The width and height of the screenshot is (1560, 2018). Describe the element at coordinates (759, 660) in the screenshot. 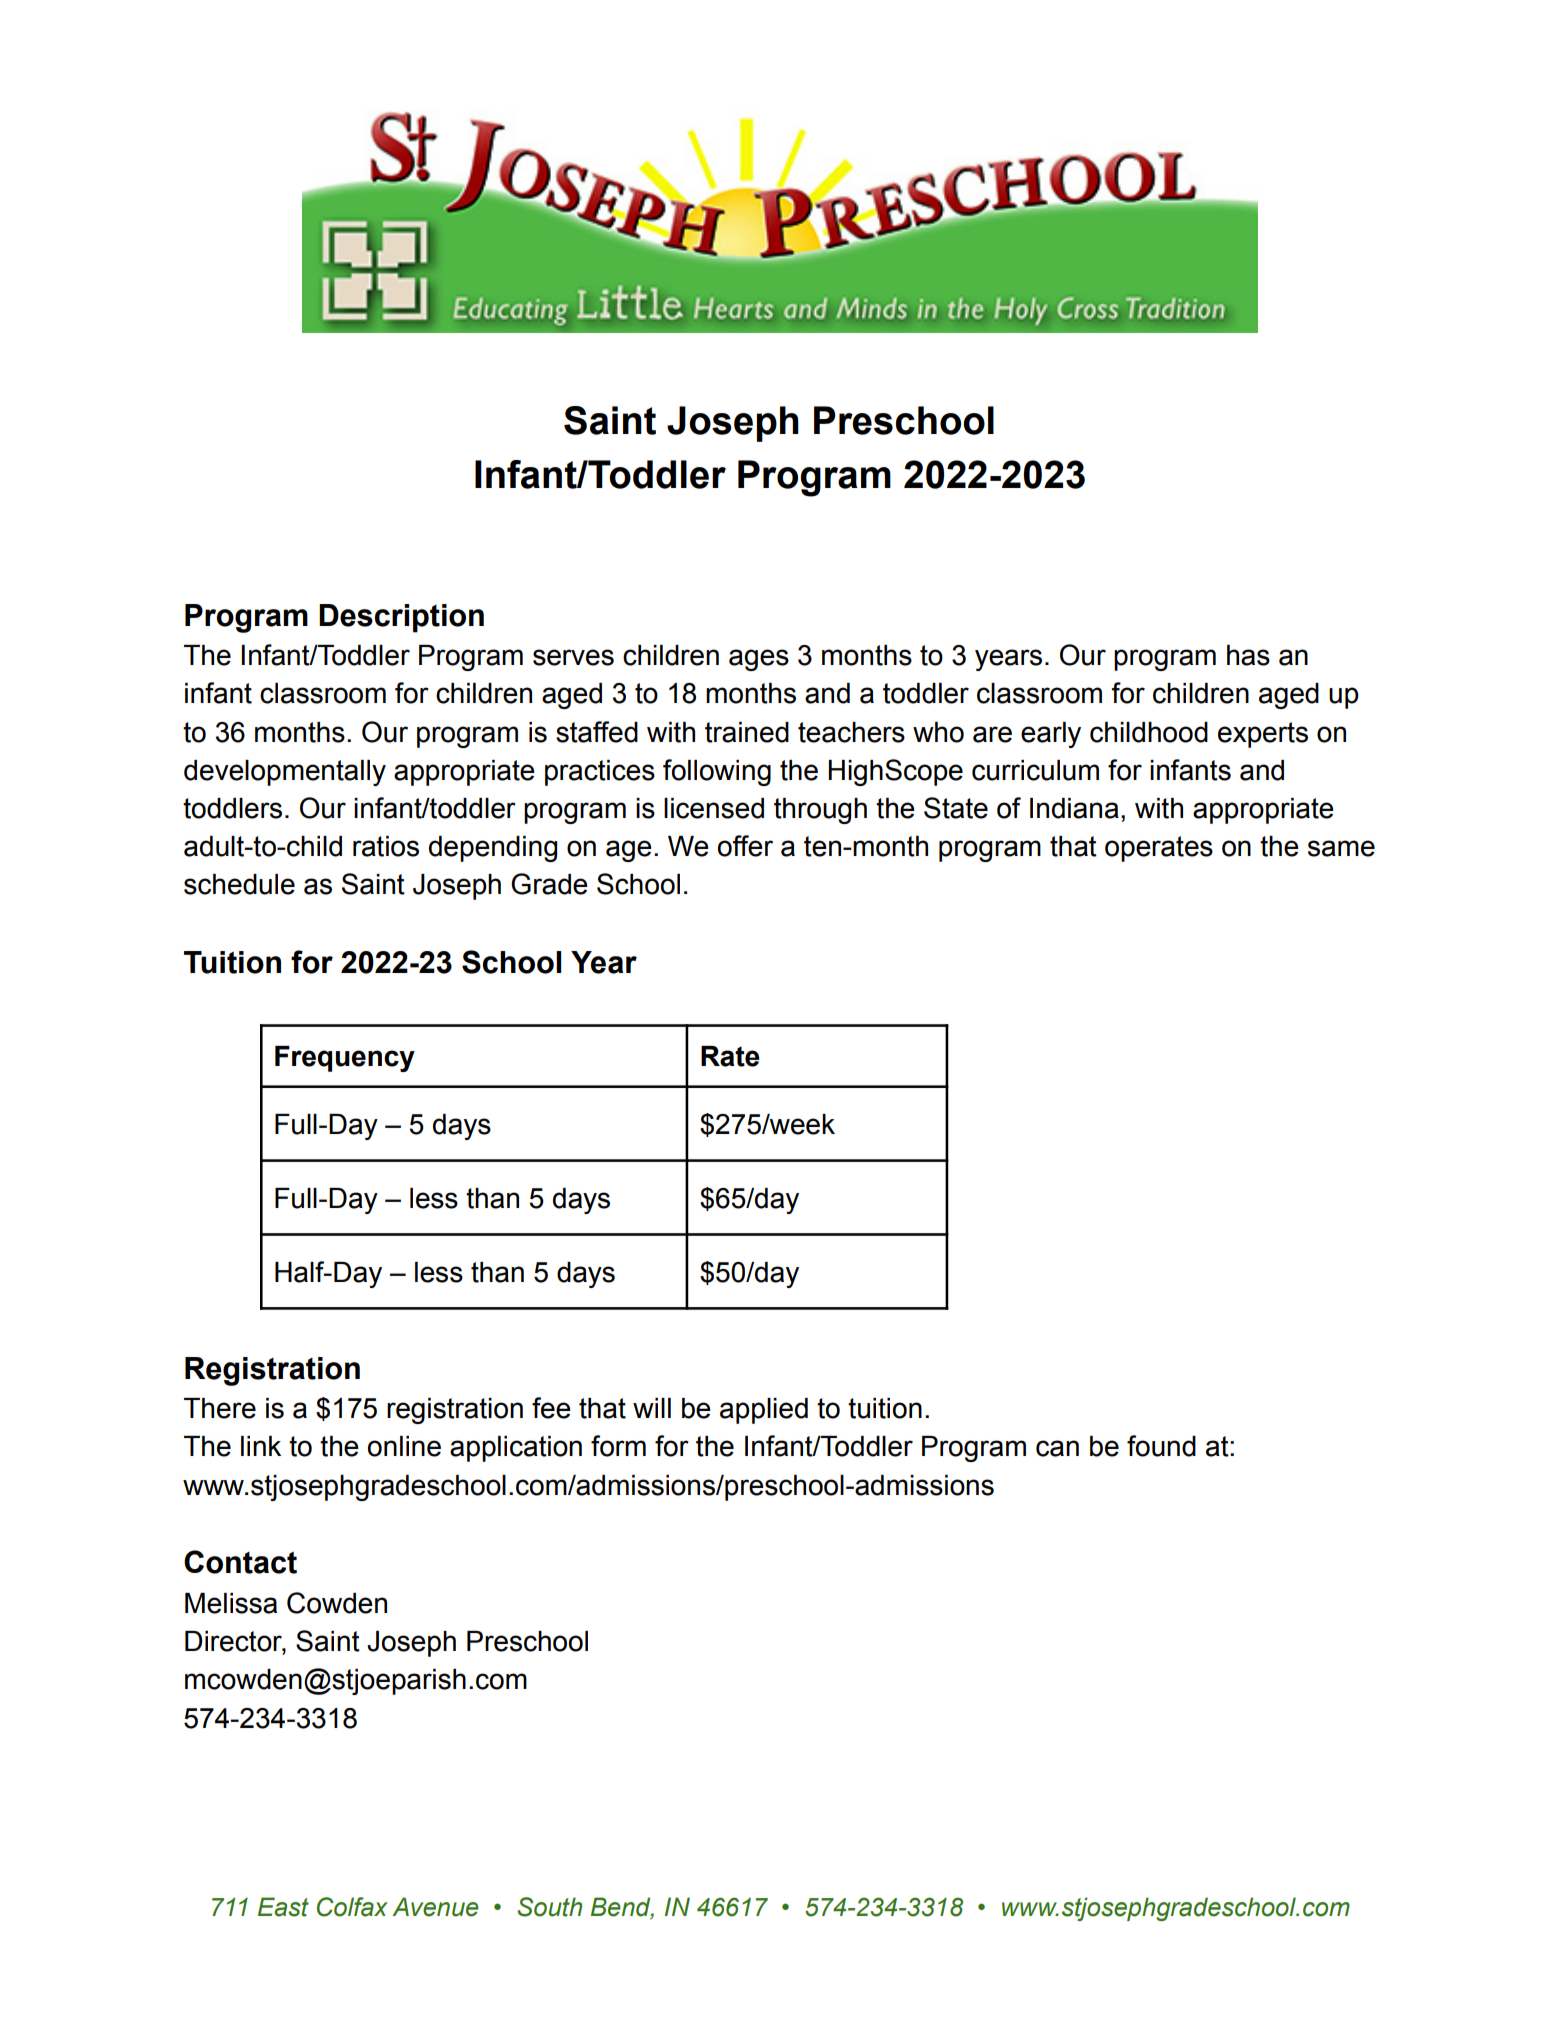

I see `ages` at that location.
